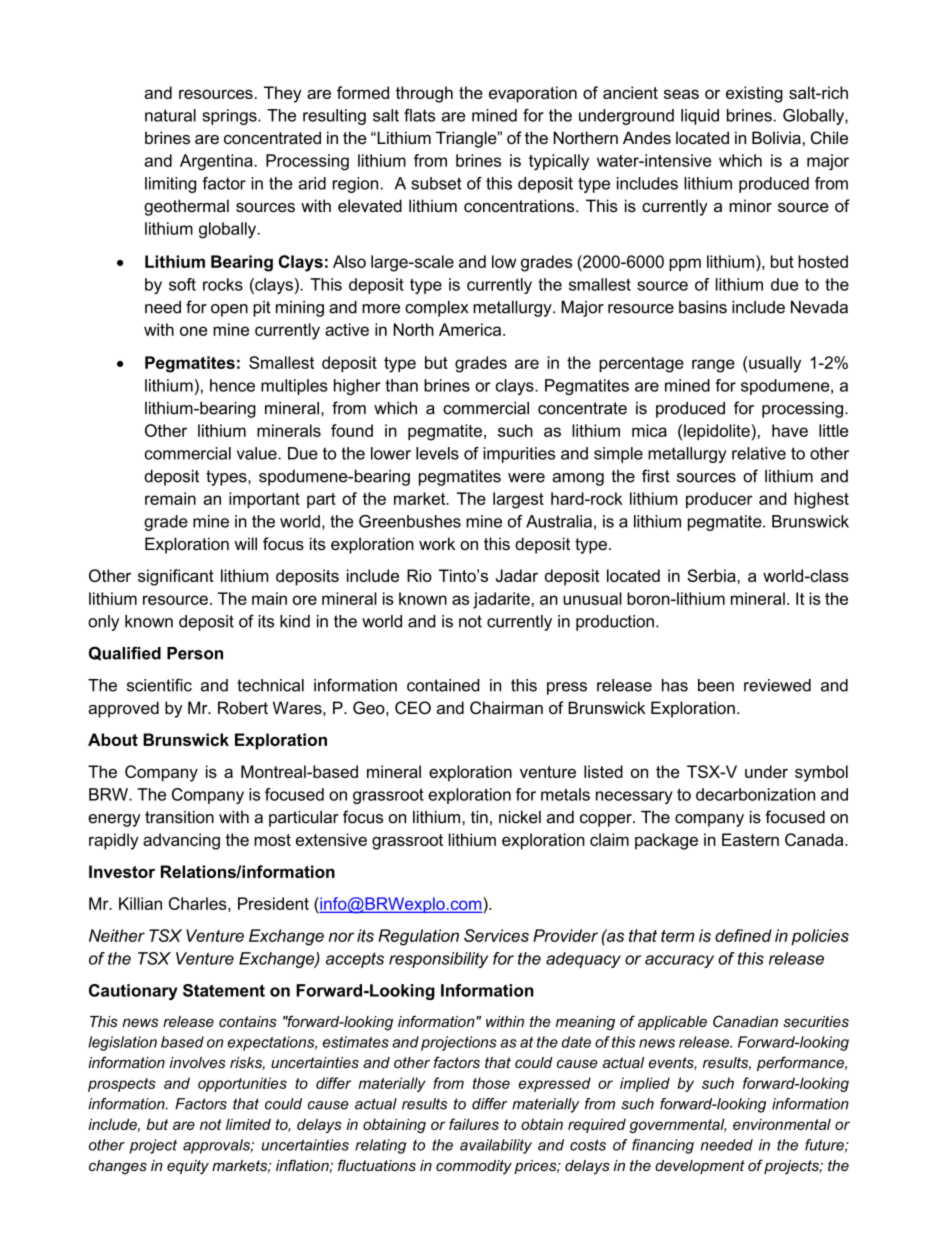 Image resolution: width=952 pixels, height=1233 pixels. What do you see at coordinates (565, 794) in the image?
I see `metals` at bounding box center [565, 794].
